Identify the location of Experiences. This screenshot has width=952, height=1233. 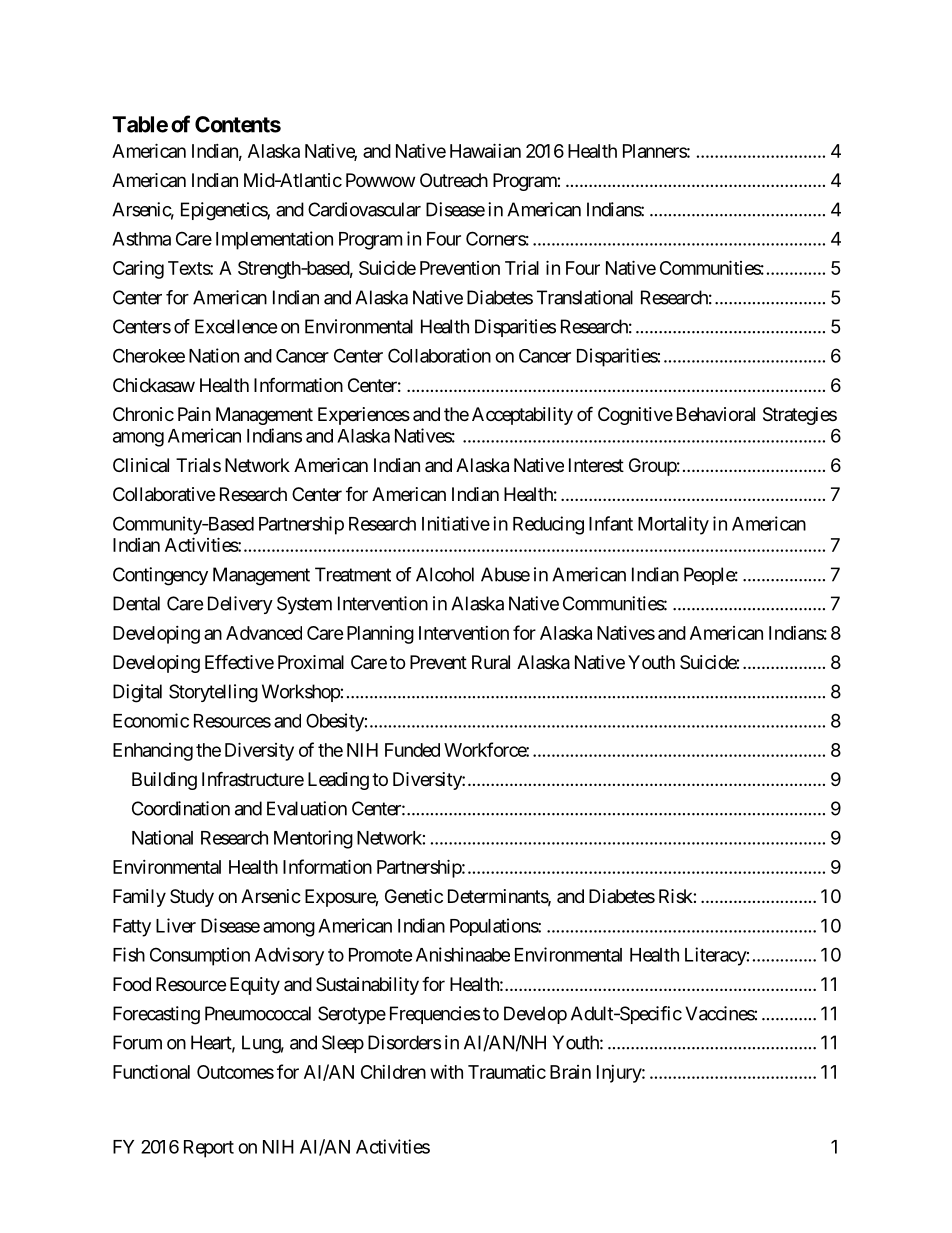
(364, 416).
